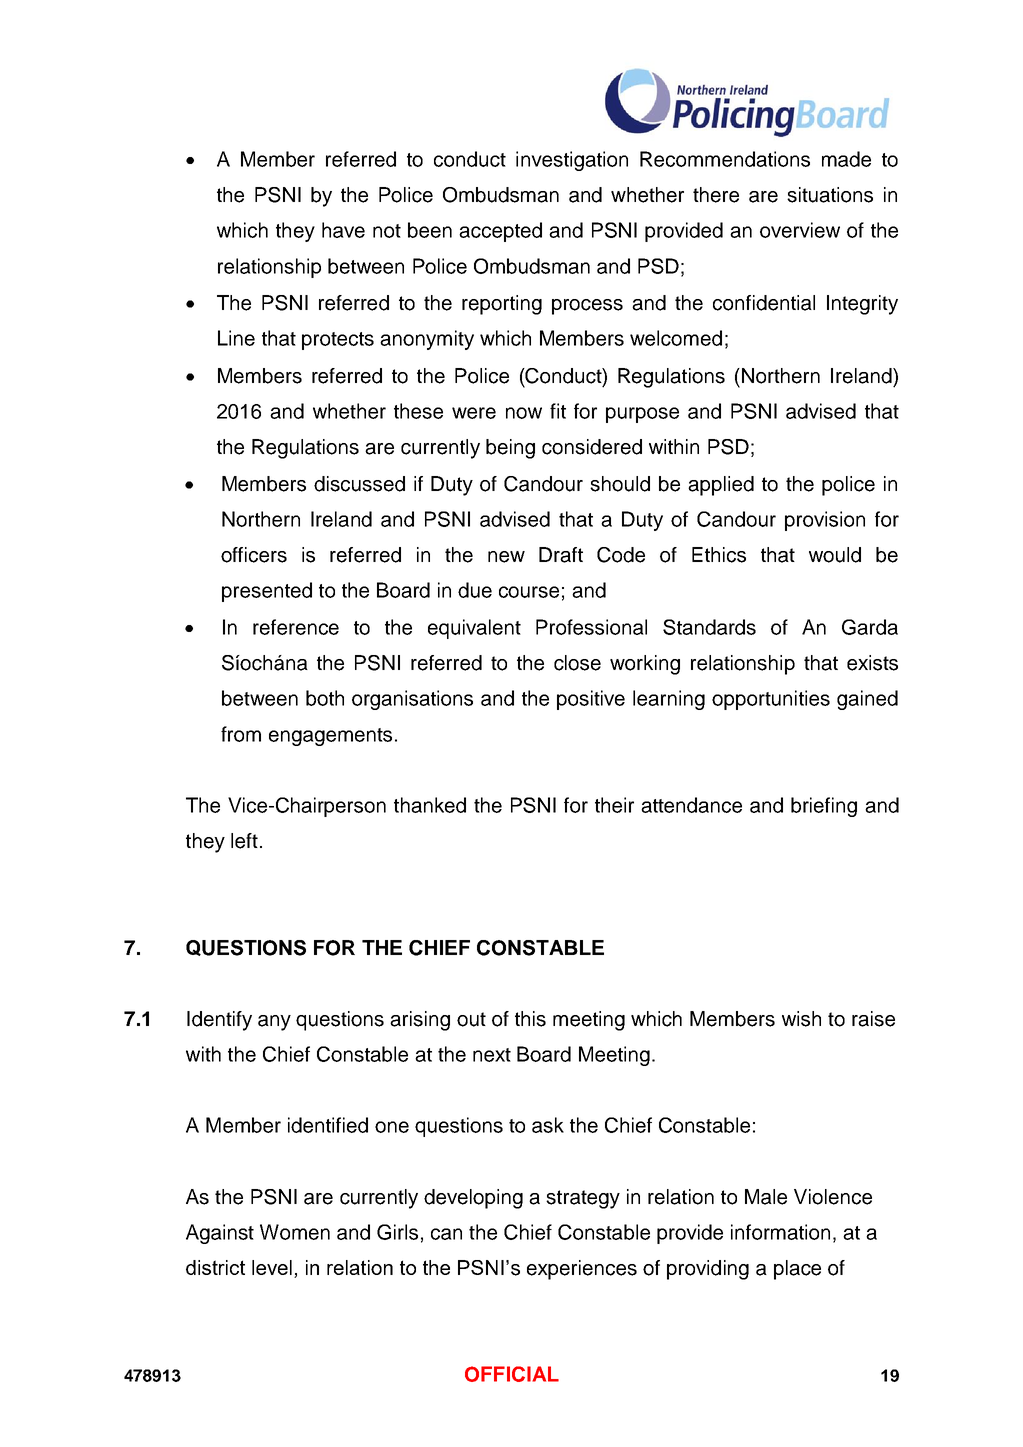  Describe the element at coordinates (343, 230) in the page. I see `have` at that location.
